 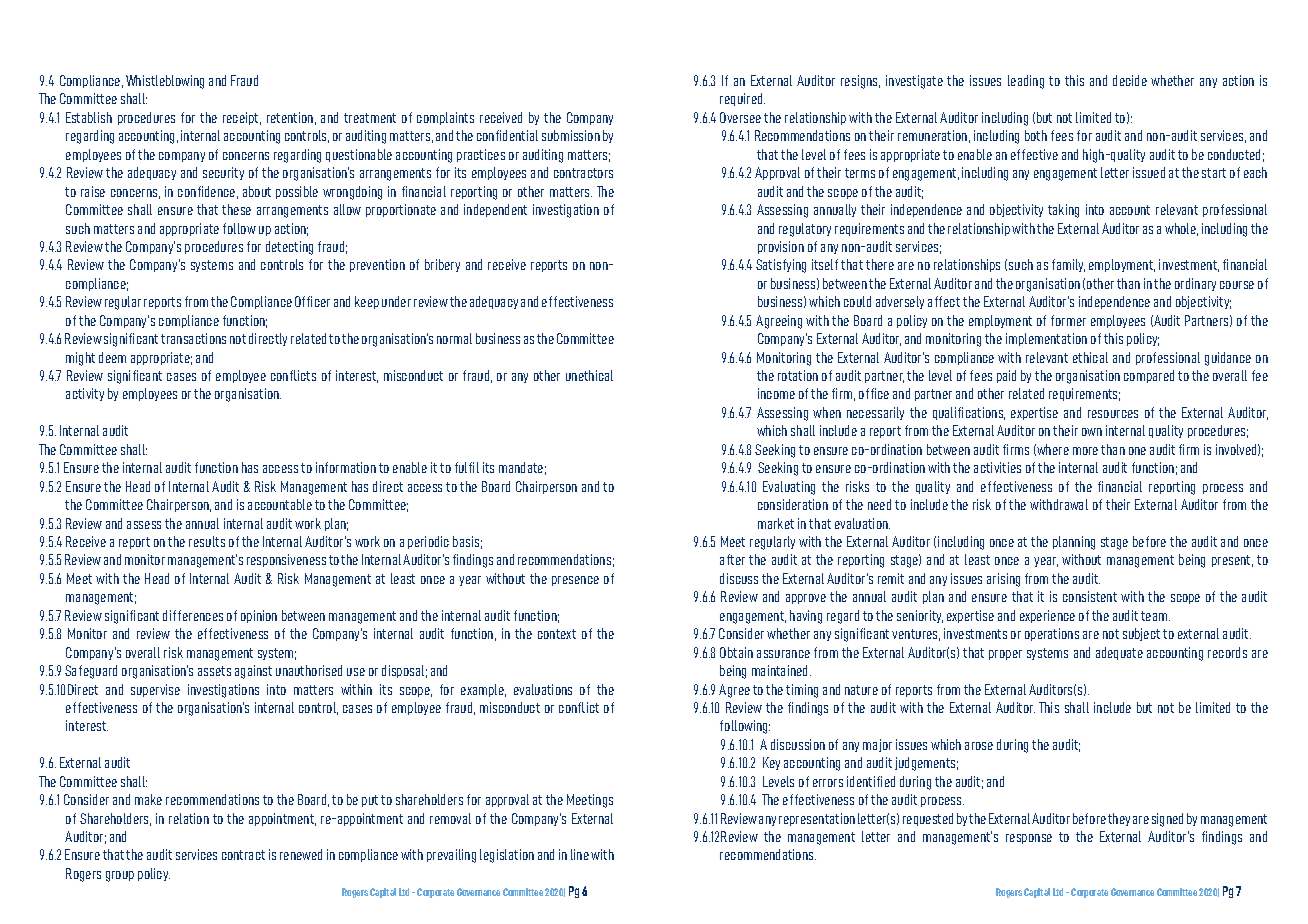 What do you see at coordinates (1119, 653) in the screenshot?
I see `adequate` at bounding box center [1119, 653].
